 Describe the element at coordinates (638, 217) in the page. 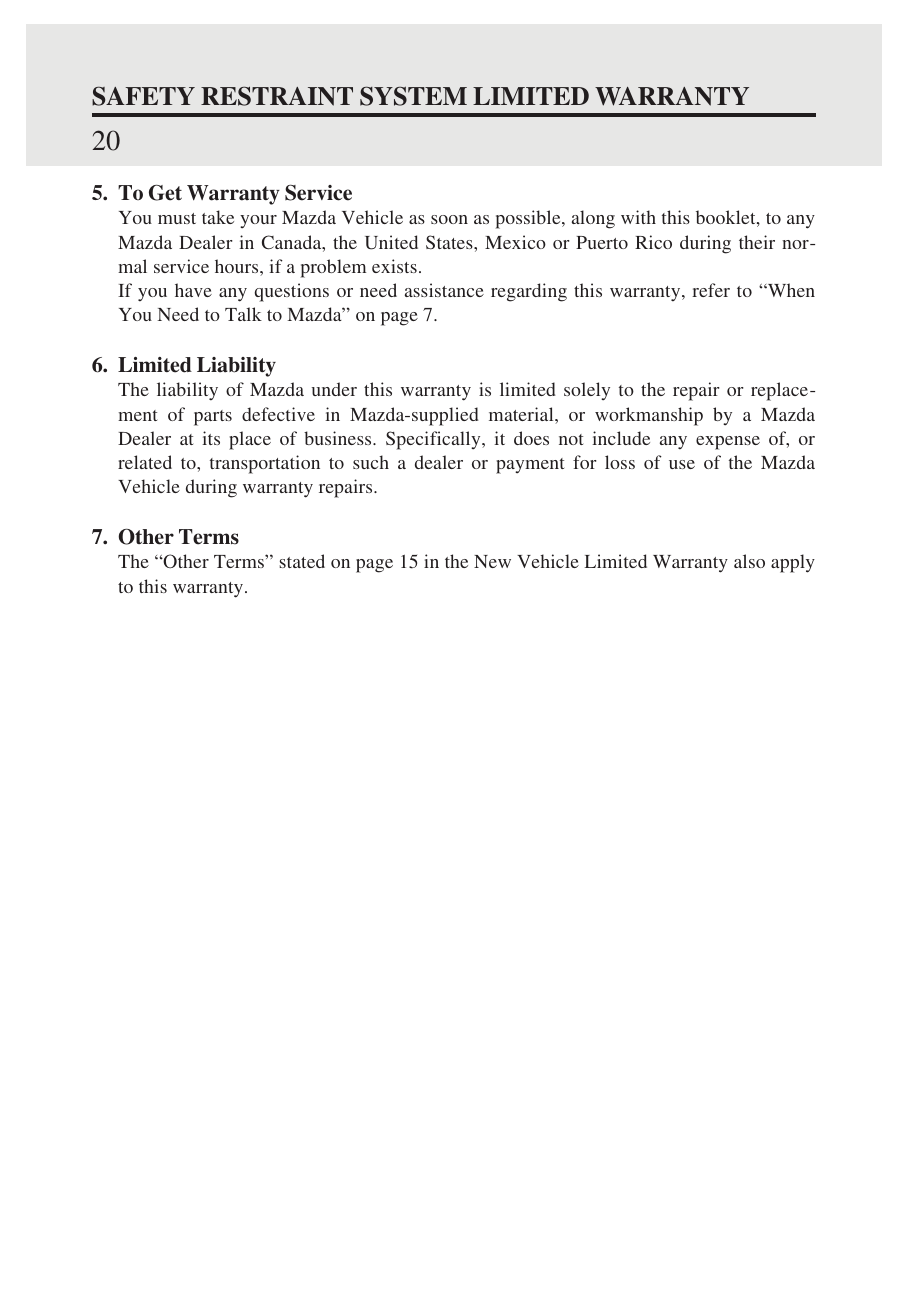

I see `with` at that location.
